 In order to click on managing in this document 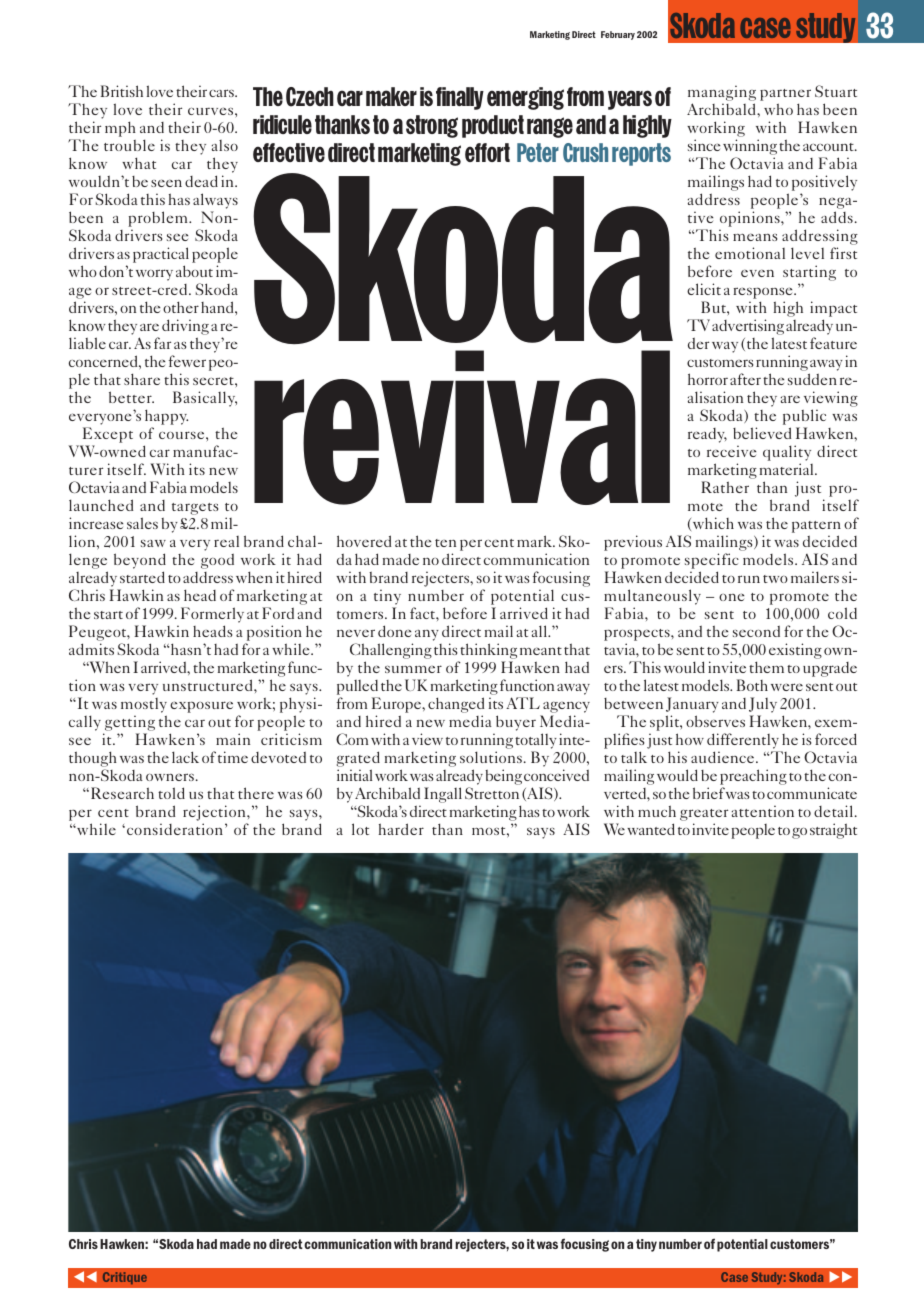, I will do `click(722, 94)`.
